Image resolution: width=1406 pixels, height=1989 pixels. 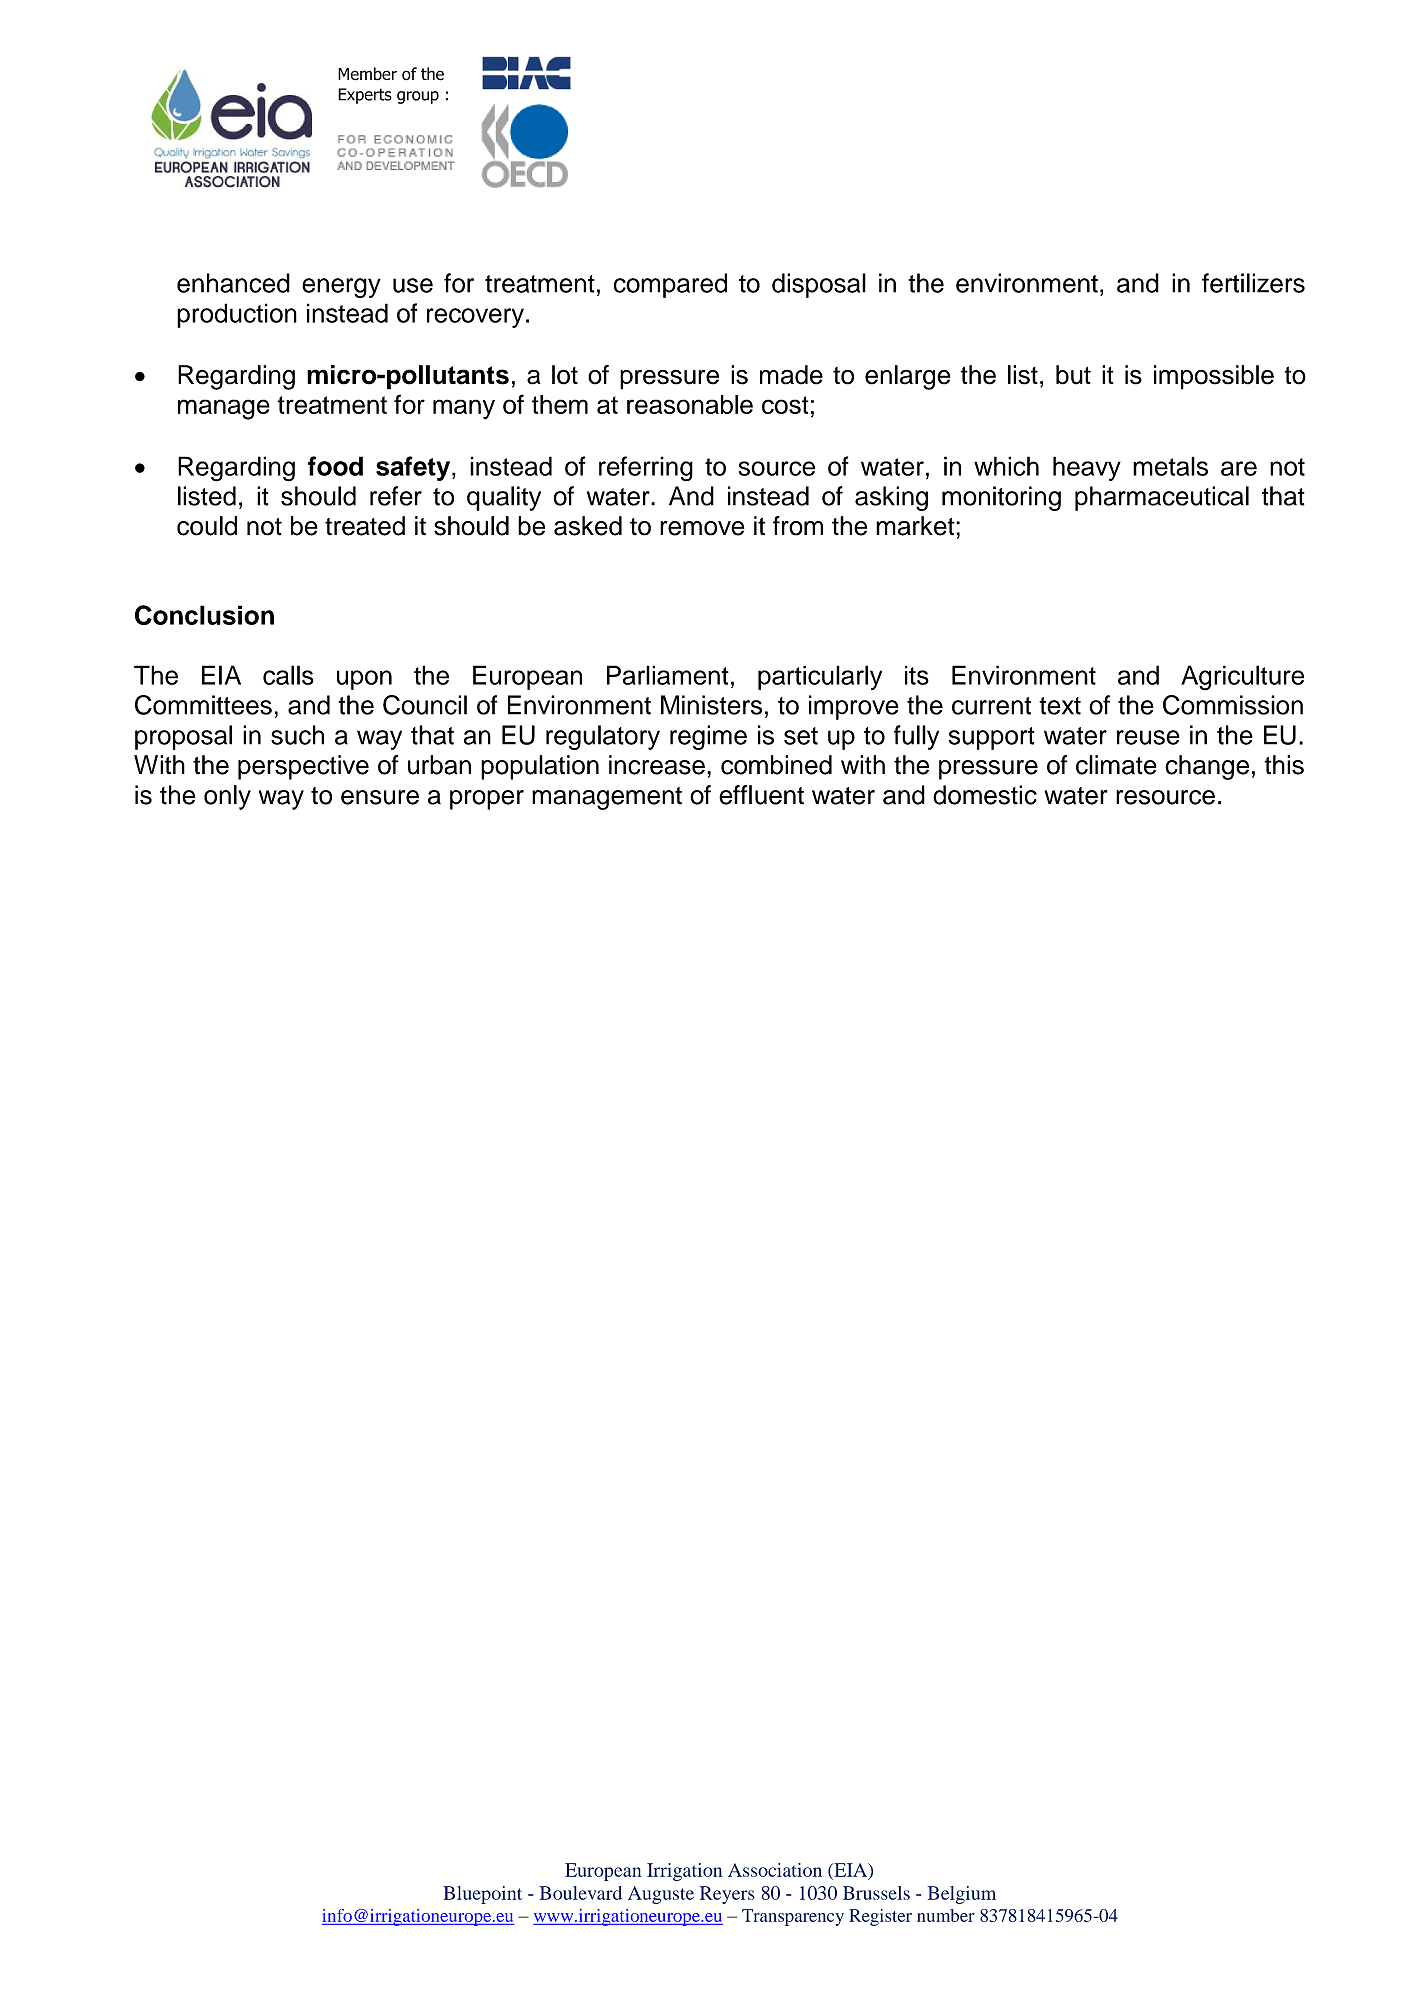 What do you see at coordinates (580, 1893) in the image?
I see `Boulevard` at bounding box center [580, 1893].
